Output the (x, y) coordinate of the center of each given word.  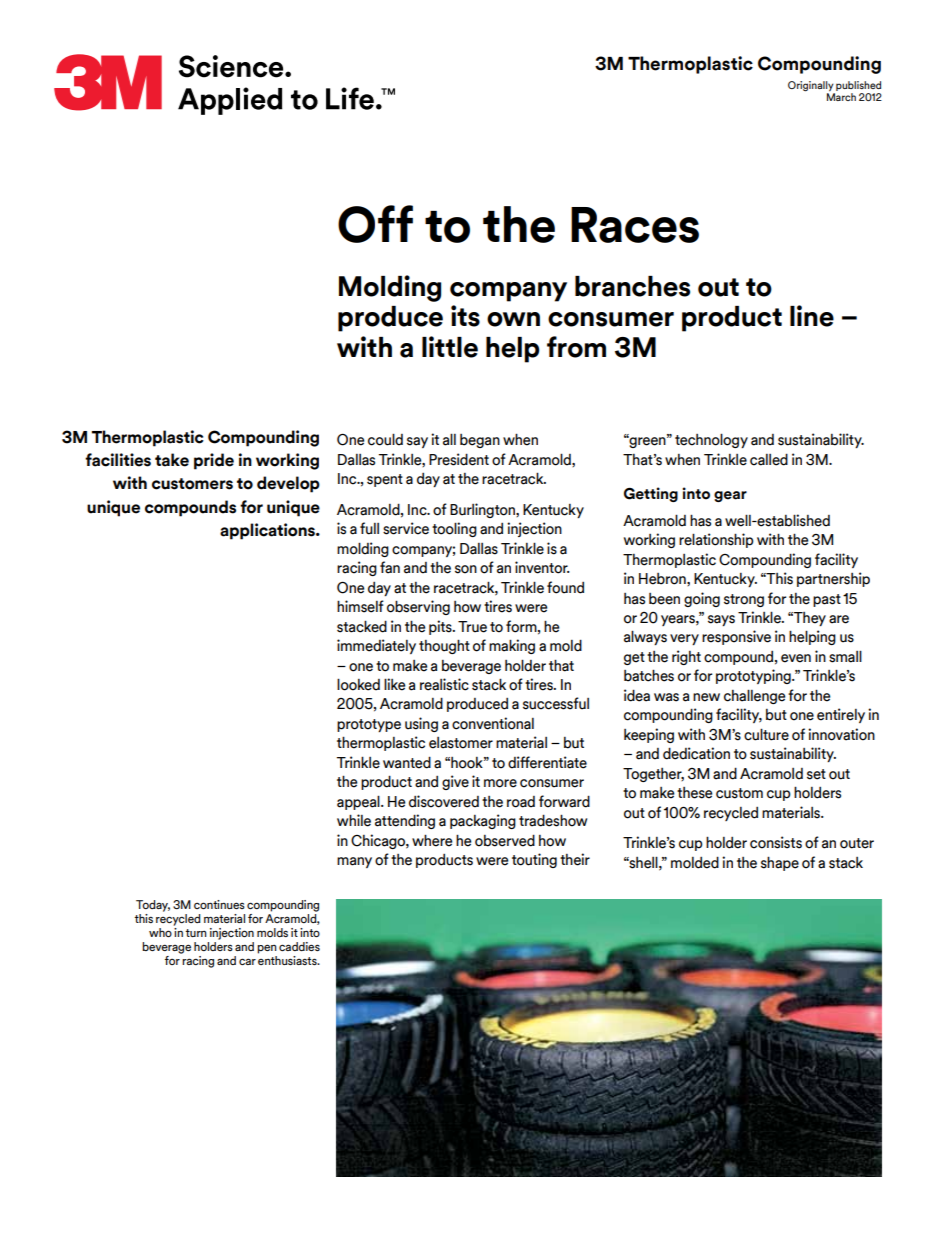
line (812, 316)
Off (375, 224)
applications (268, 531)
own (513, 319)
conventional (493, 723)
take (172, 460)
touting (534, 860)
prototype (369, 725)
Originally (811, 87)
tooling (454, 529)
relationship (716, 540)
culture (766, 734)
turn (196, 933)
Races (635, 225)
